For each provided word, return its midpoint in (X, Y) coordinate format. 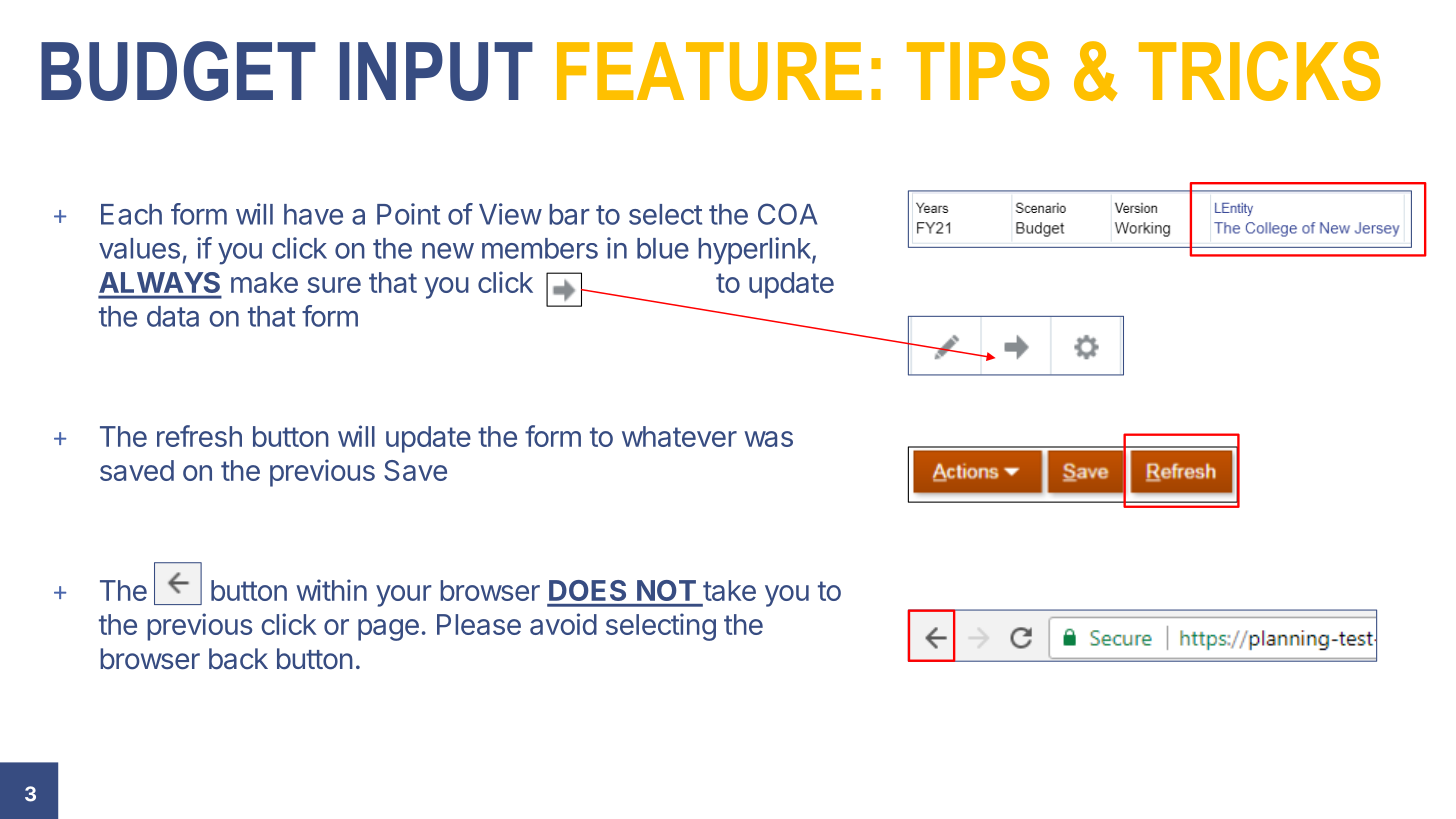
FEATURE (709, 71)
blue (663, 248)
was (768, 439)
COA (787, 214)
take (729, 590)
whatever (679, 436)
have (313, 214)
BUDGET (178, 71)
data (173, 316)
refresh (199, 436)
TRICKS (1260, 71)
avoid (563, 624)
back (238, 659)
